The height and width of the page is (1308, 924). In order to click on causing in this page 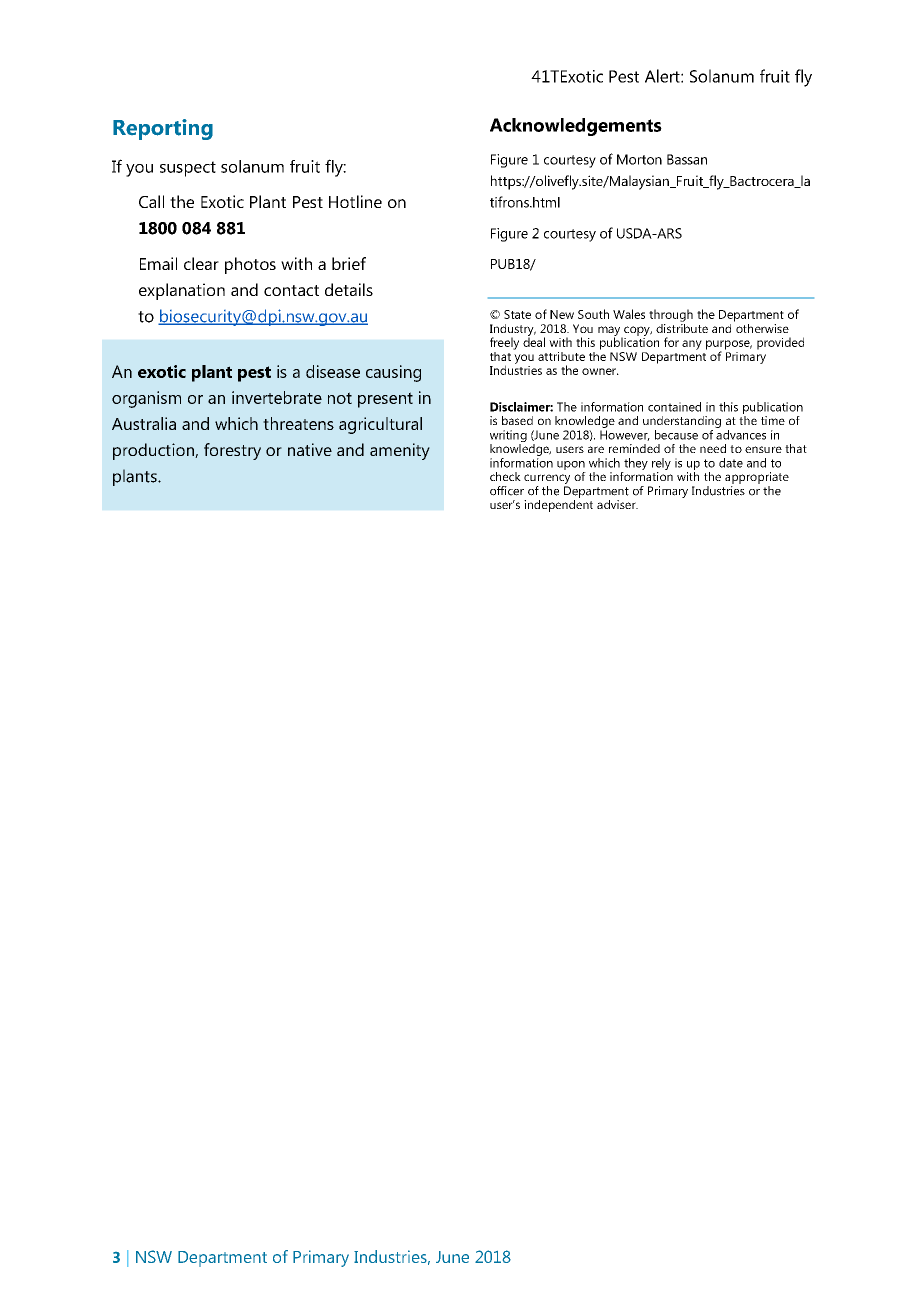, I will do `click(393, 373)`.
